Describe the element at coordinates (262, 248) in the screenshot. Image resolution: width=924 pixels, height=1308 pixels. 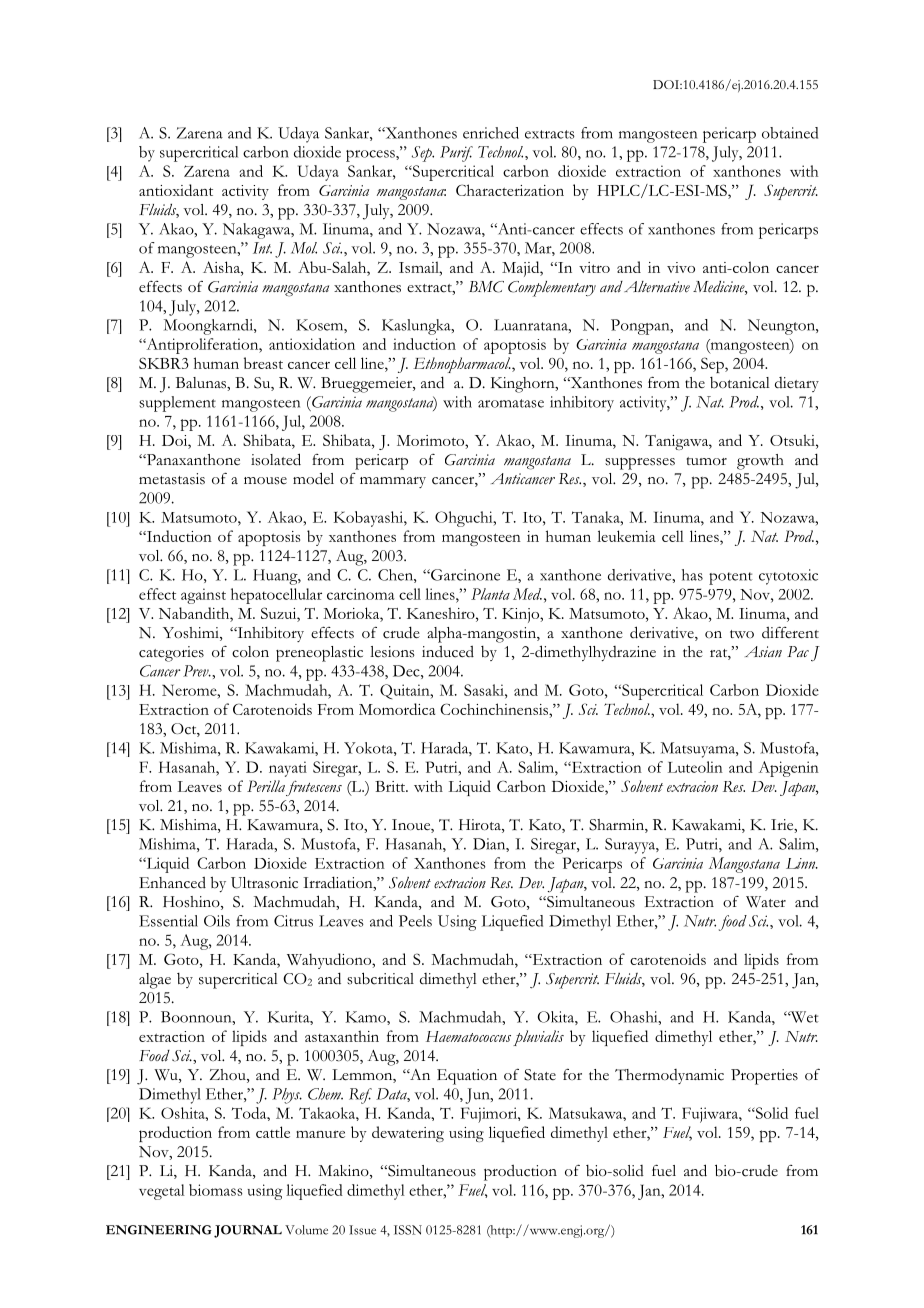
I see `Int` at that location.
